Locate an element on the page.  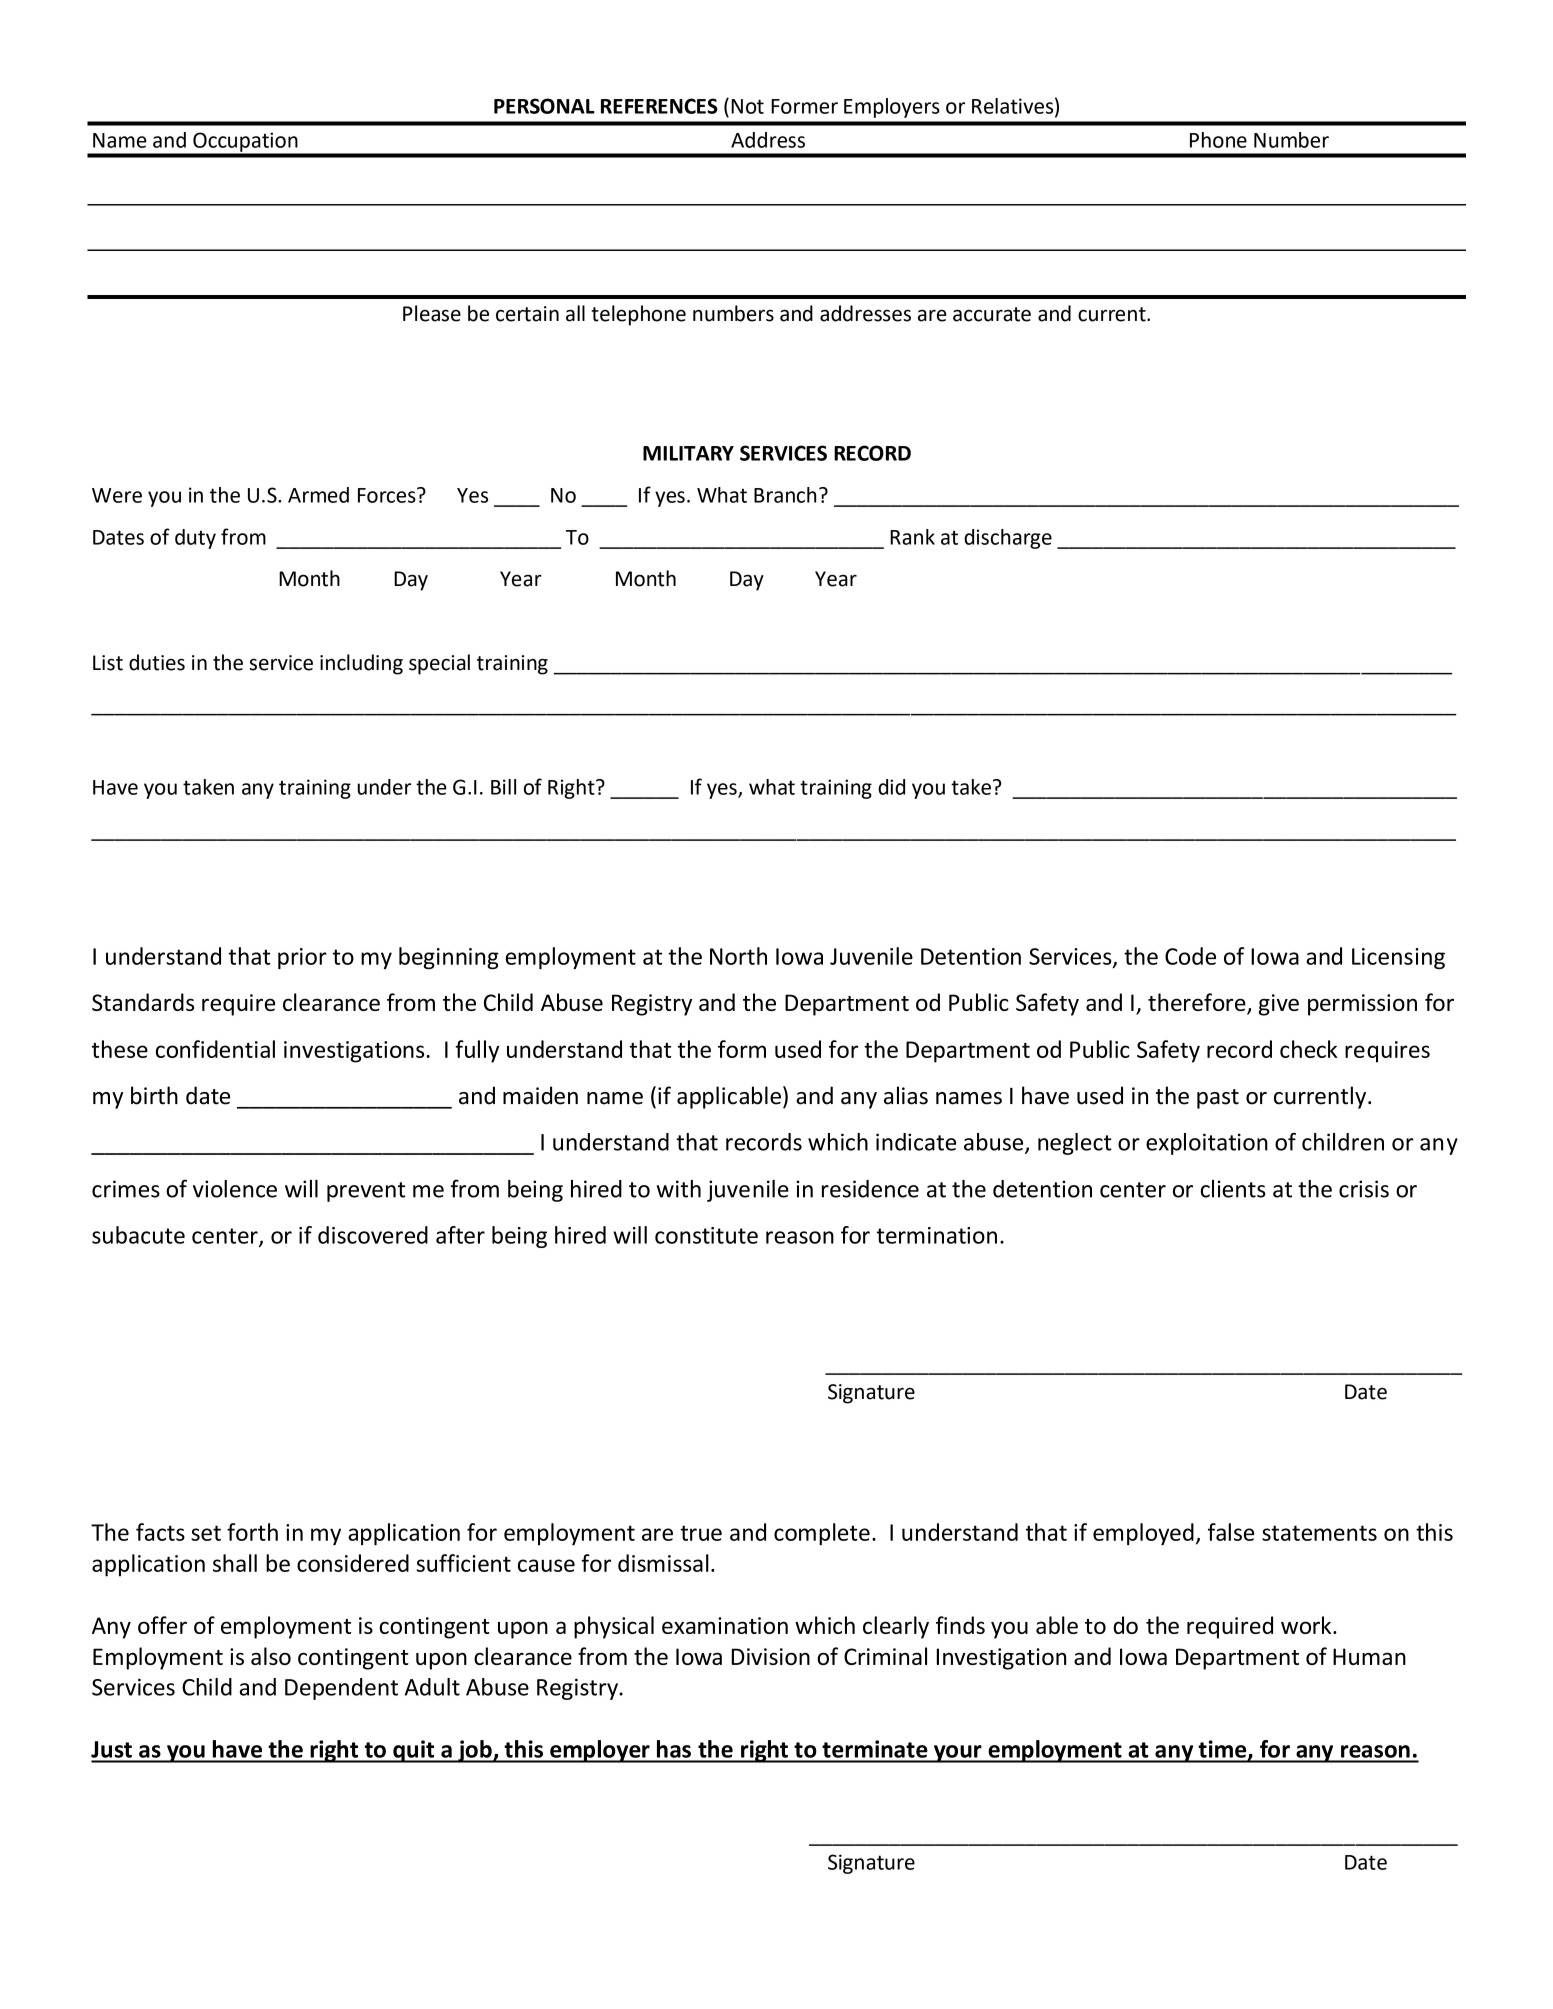
Not is located at coordinates (747, 106).
